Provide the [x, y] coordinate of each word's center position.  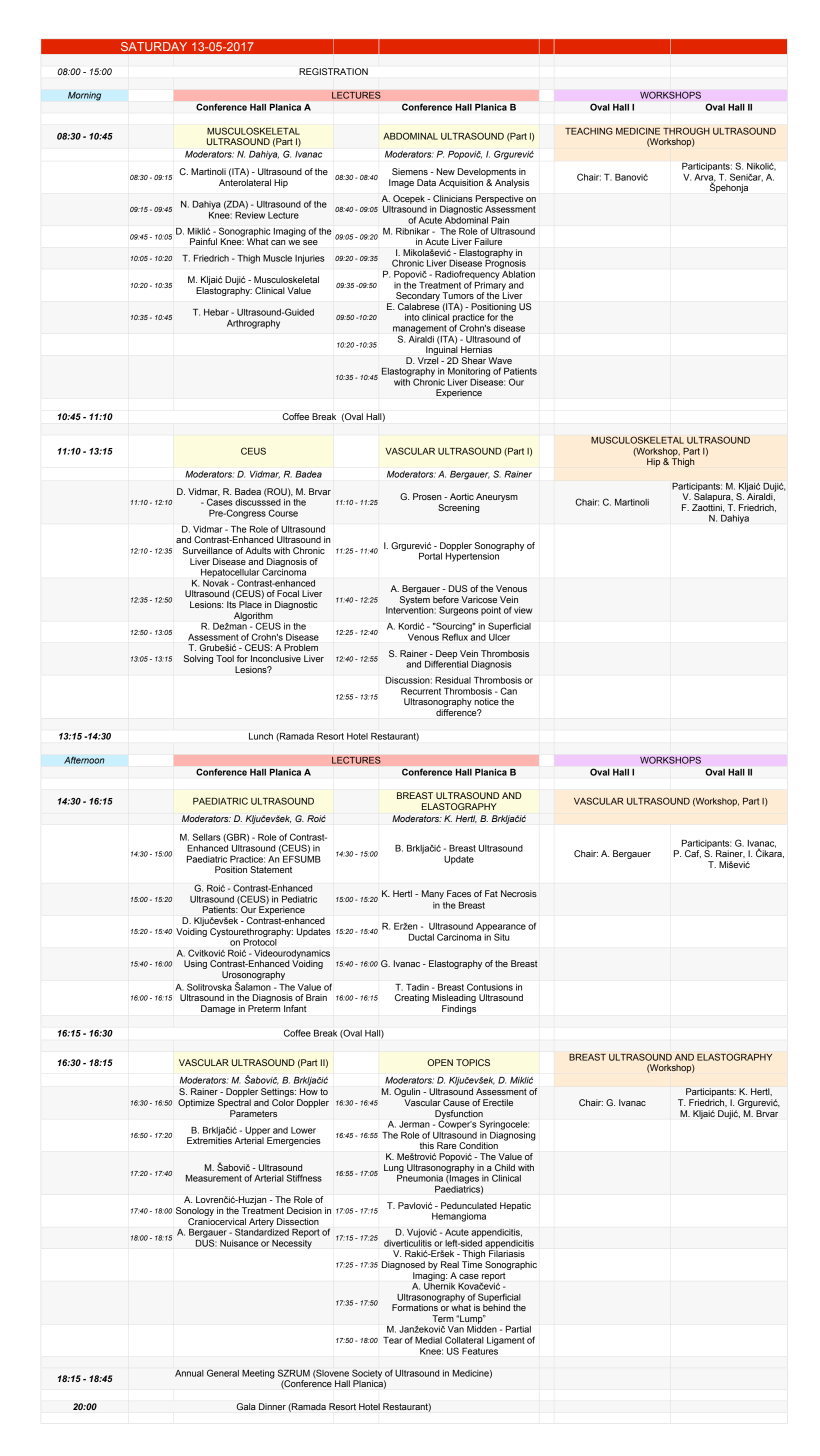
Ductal [421, 937]
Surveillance [207, 550]
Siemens [410, 171]
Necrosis [519, 893]
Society [367, 1375]
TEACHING [589, 131]
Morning [84, 96]
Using [195, 964]
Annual [189, 1373]
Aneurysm [497, 497]
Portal [430, 556]
